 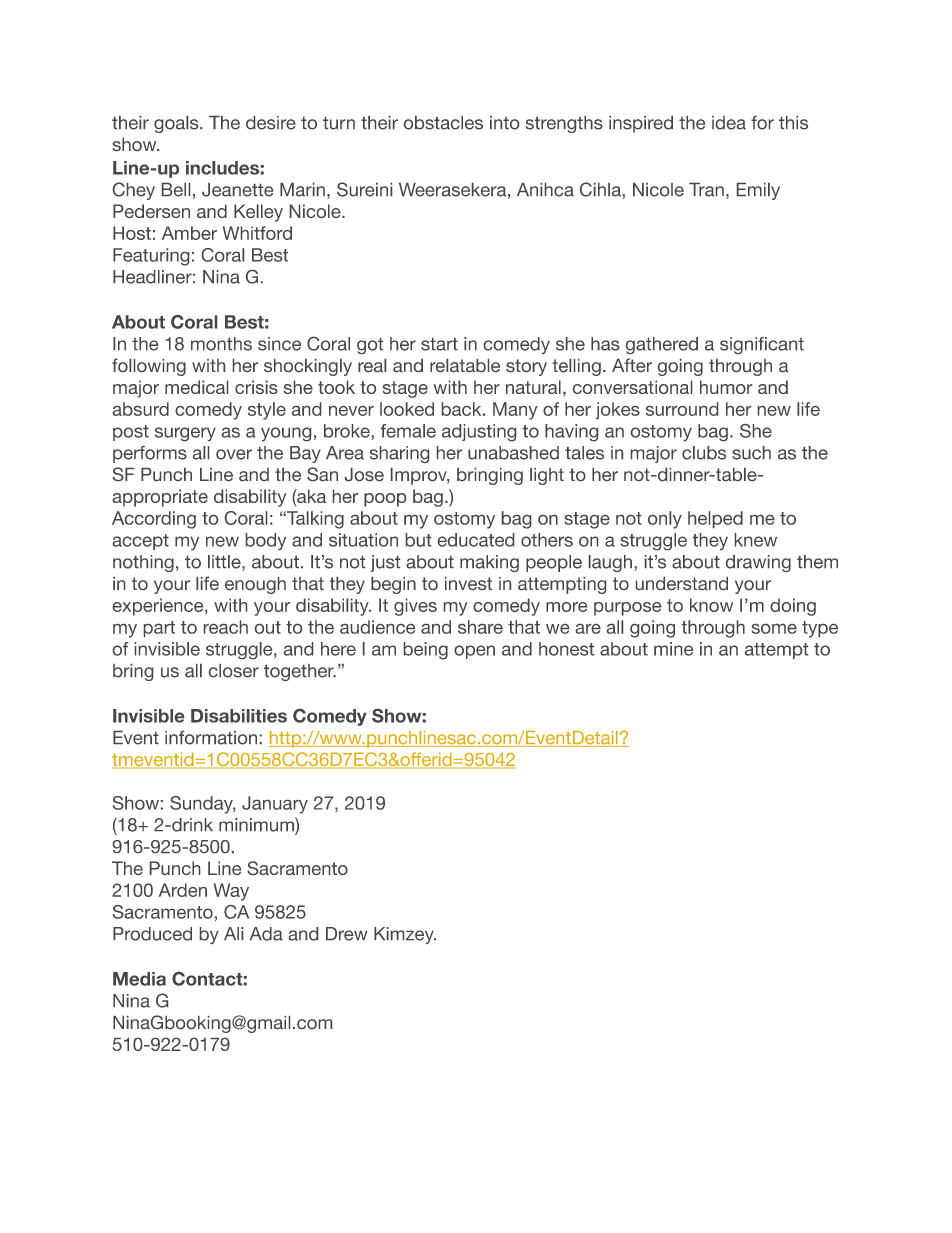 I want to click on Ali, so click(x=233, y=933).
